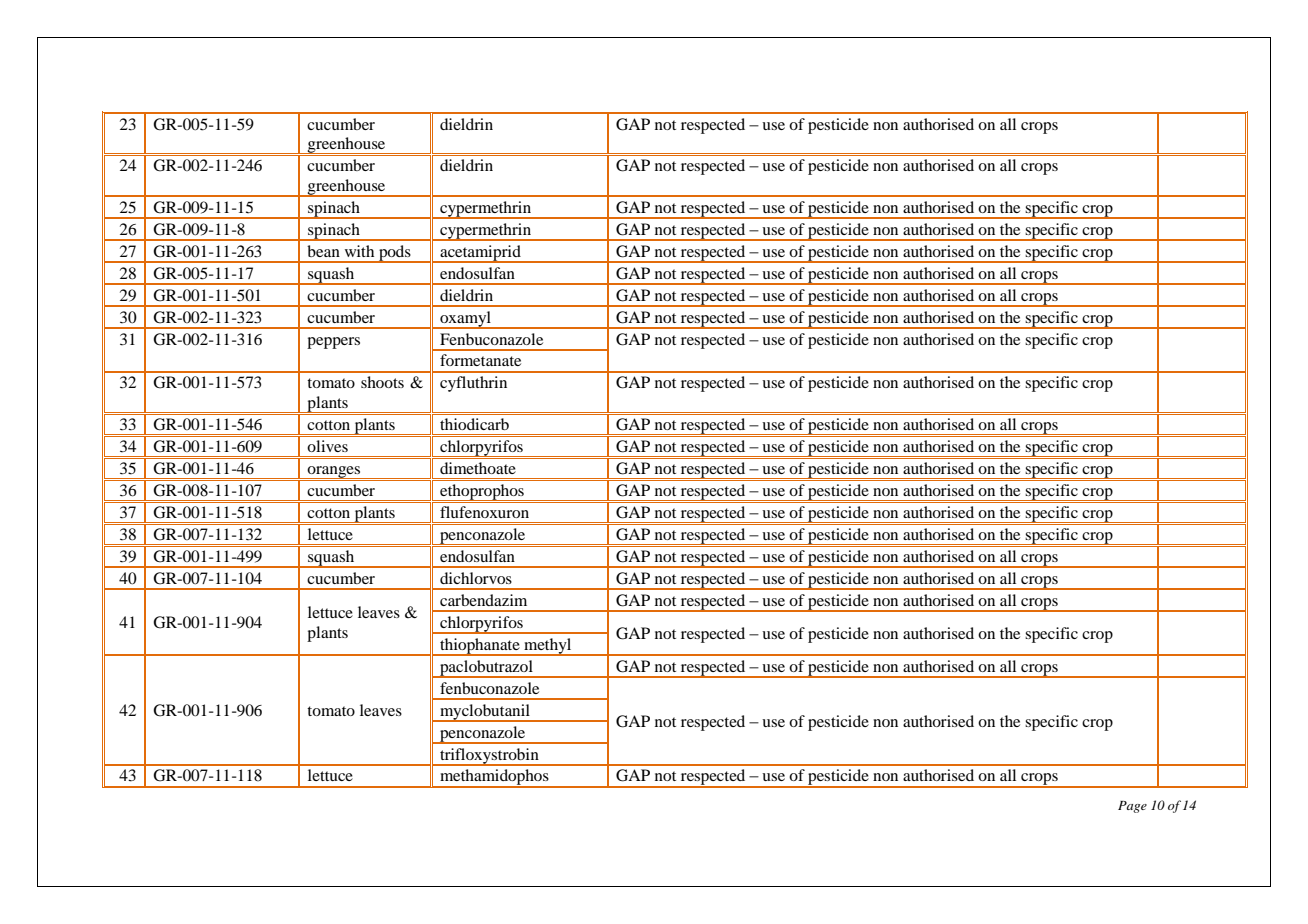 The height and width of the page is (924, 1308). What do you see at coordinates (395, 254) in the page?
I see `pods` at bounding box center [395, 254].
